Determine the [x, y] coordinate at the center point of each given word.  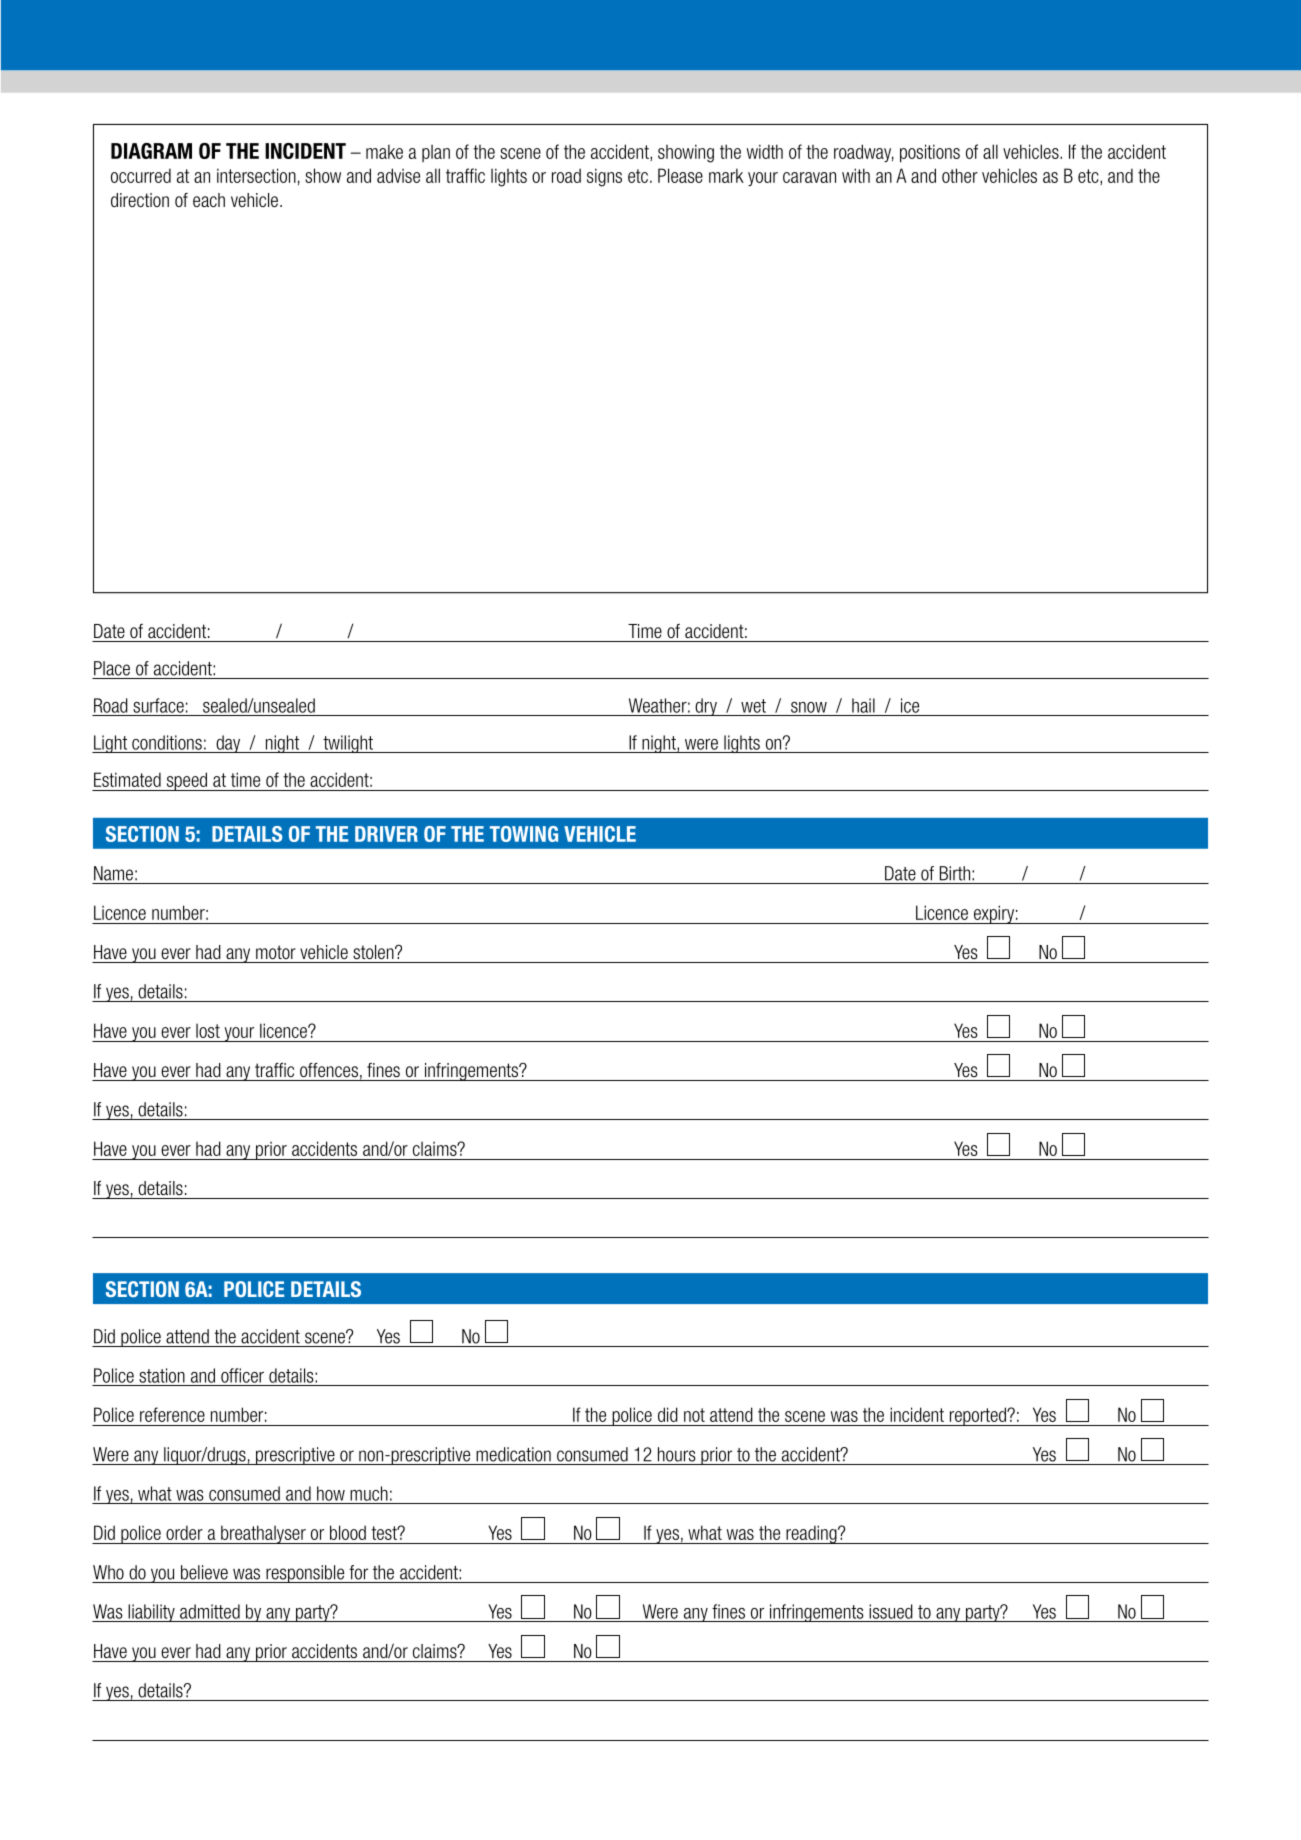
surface [158, 705]
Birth [955, 873]
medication [513, 1454]
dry [706, 707]
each [209, 200]
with [856, 175]
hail [863, 705]
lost [208, 1030]
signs [604, 177]
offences [329, 1070]
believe [204, 1572]
